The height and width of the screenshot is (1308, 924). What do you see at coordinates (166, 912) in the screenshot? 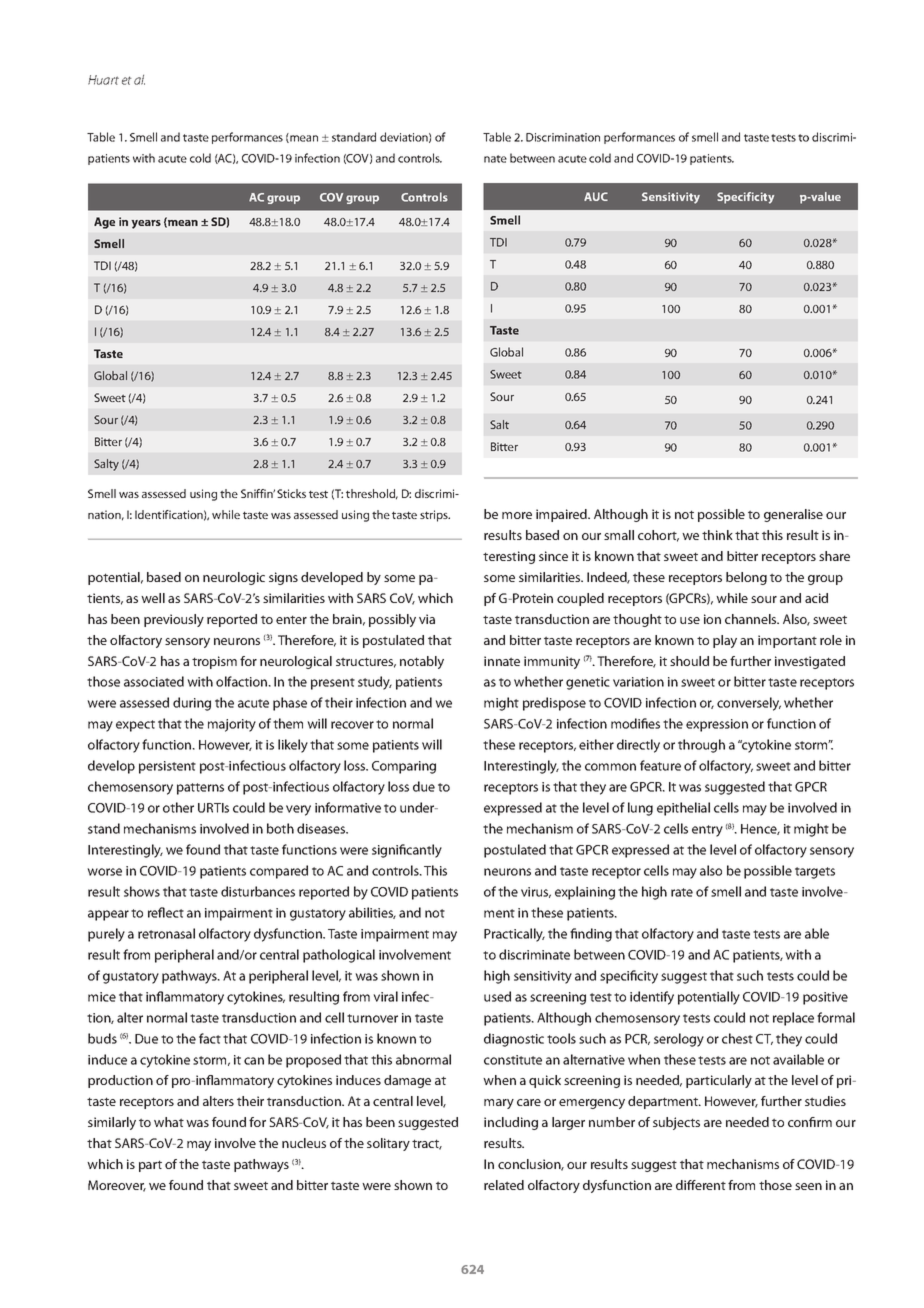
I see `reflect` at bounding box center [166, 912].
